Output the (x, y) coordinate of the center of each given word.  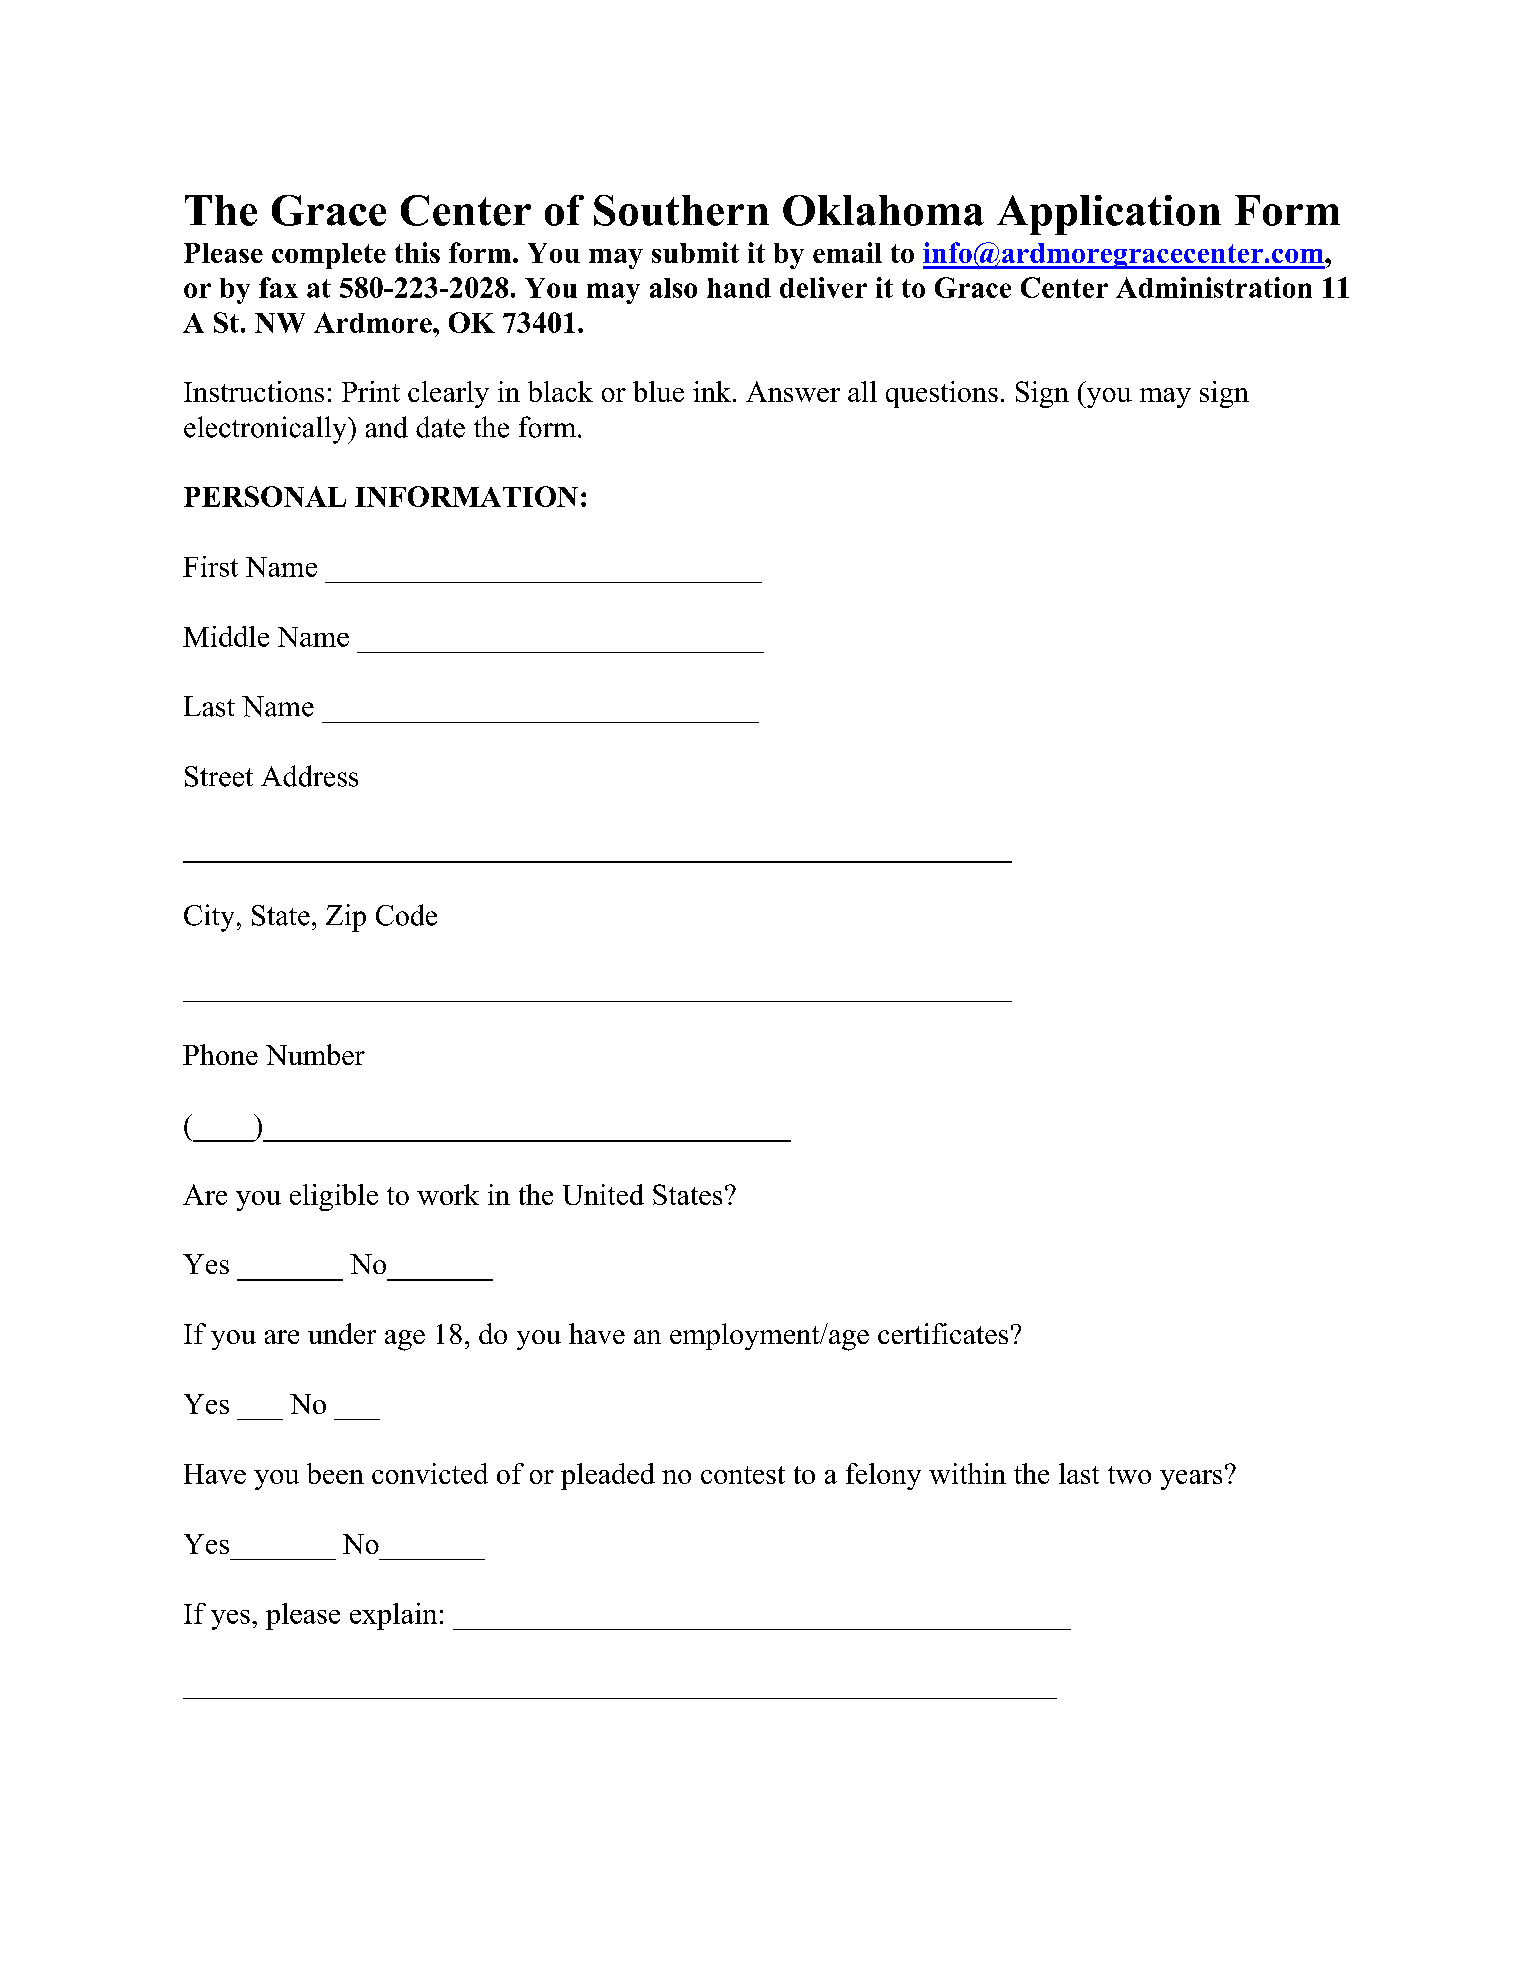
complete (329, 256)
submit (695, 252)
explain (393, 1616)
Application (1109, 215)
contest (743, 1475)
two (1129, 1475)
